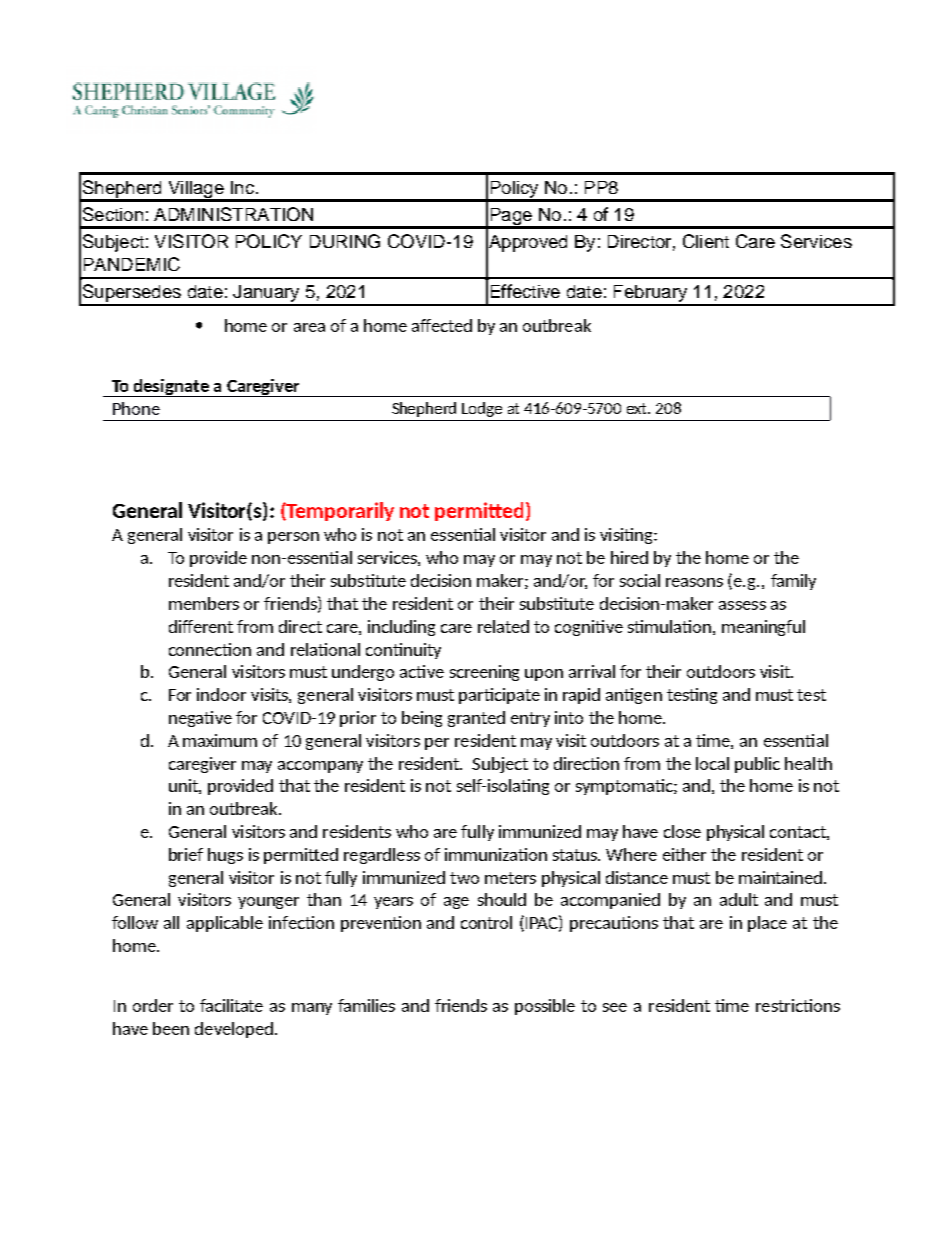 This screenshot has width=952, height=1233. What do you see at coordinates (225, 856) in the screenshot?
I see `hugs` at bounding box center [225, 856].
